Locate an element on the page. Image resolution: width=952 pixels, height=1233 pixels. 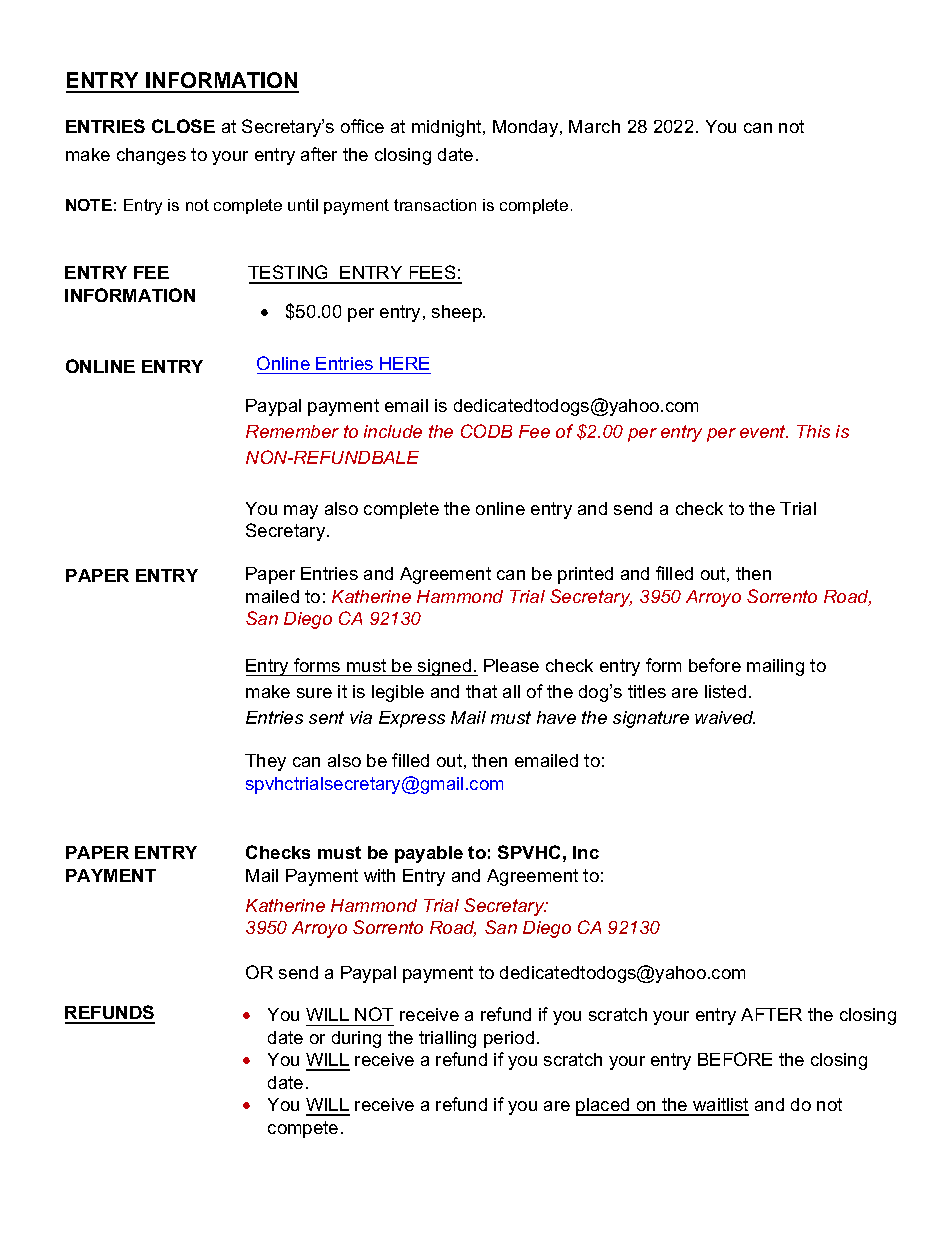
March is located at coordinates (594, 126).
